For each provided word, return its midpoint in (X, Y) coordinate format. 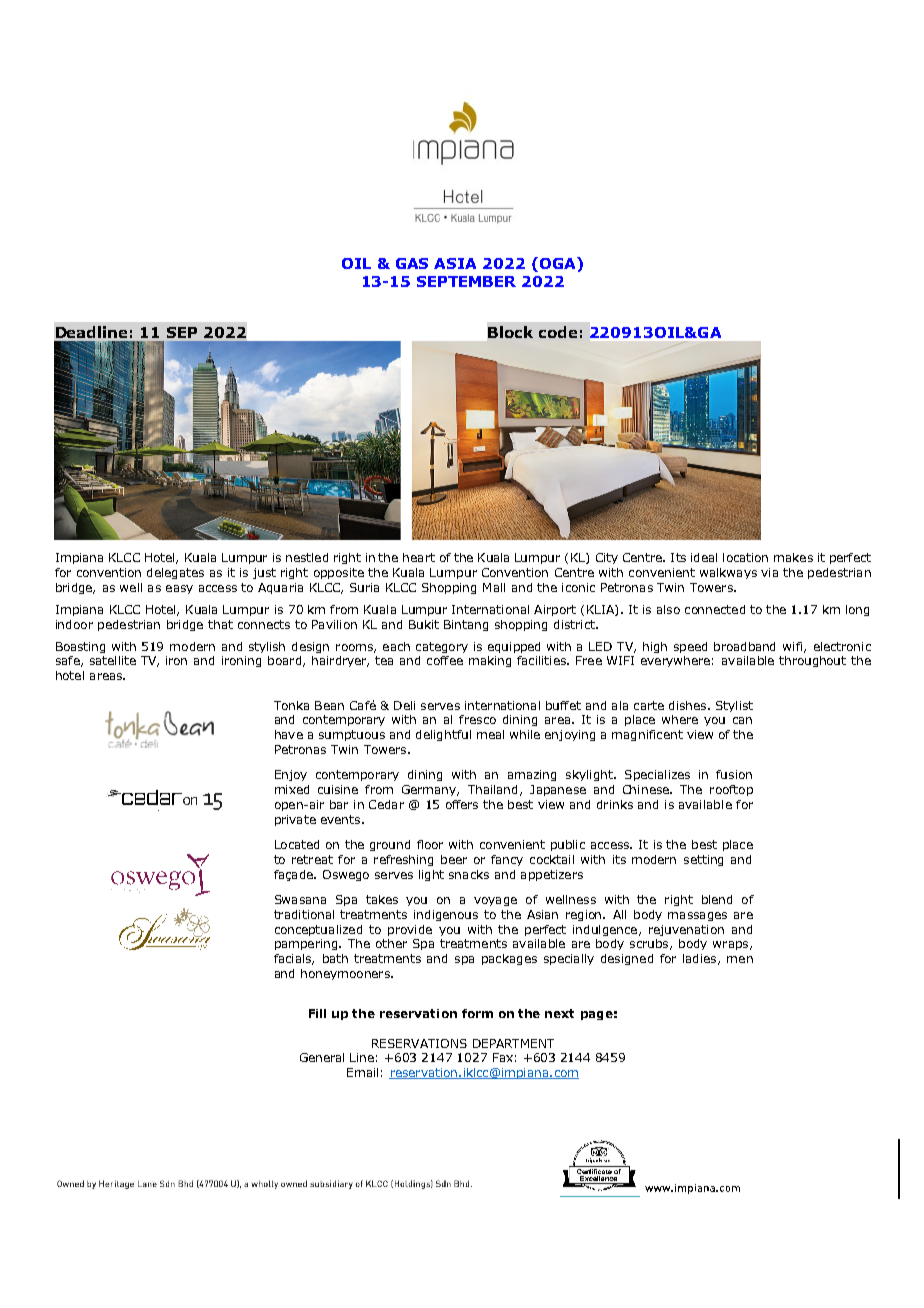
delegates (175, 573)
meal (490, 734)
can (742, 720)
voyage (495, 901)
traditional (304, 914)
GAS (412, 263)
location (745, 557)
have (289, 734)
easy (179, 589)
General (322, 1057)
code (558, 332)
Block (510, 332)
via (769, 572)
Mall (494, 587)
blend (717, 899)
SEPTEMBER (466, 281)
